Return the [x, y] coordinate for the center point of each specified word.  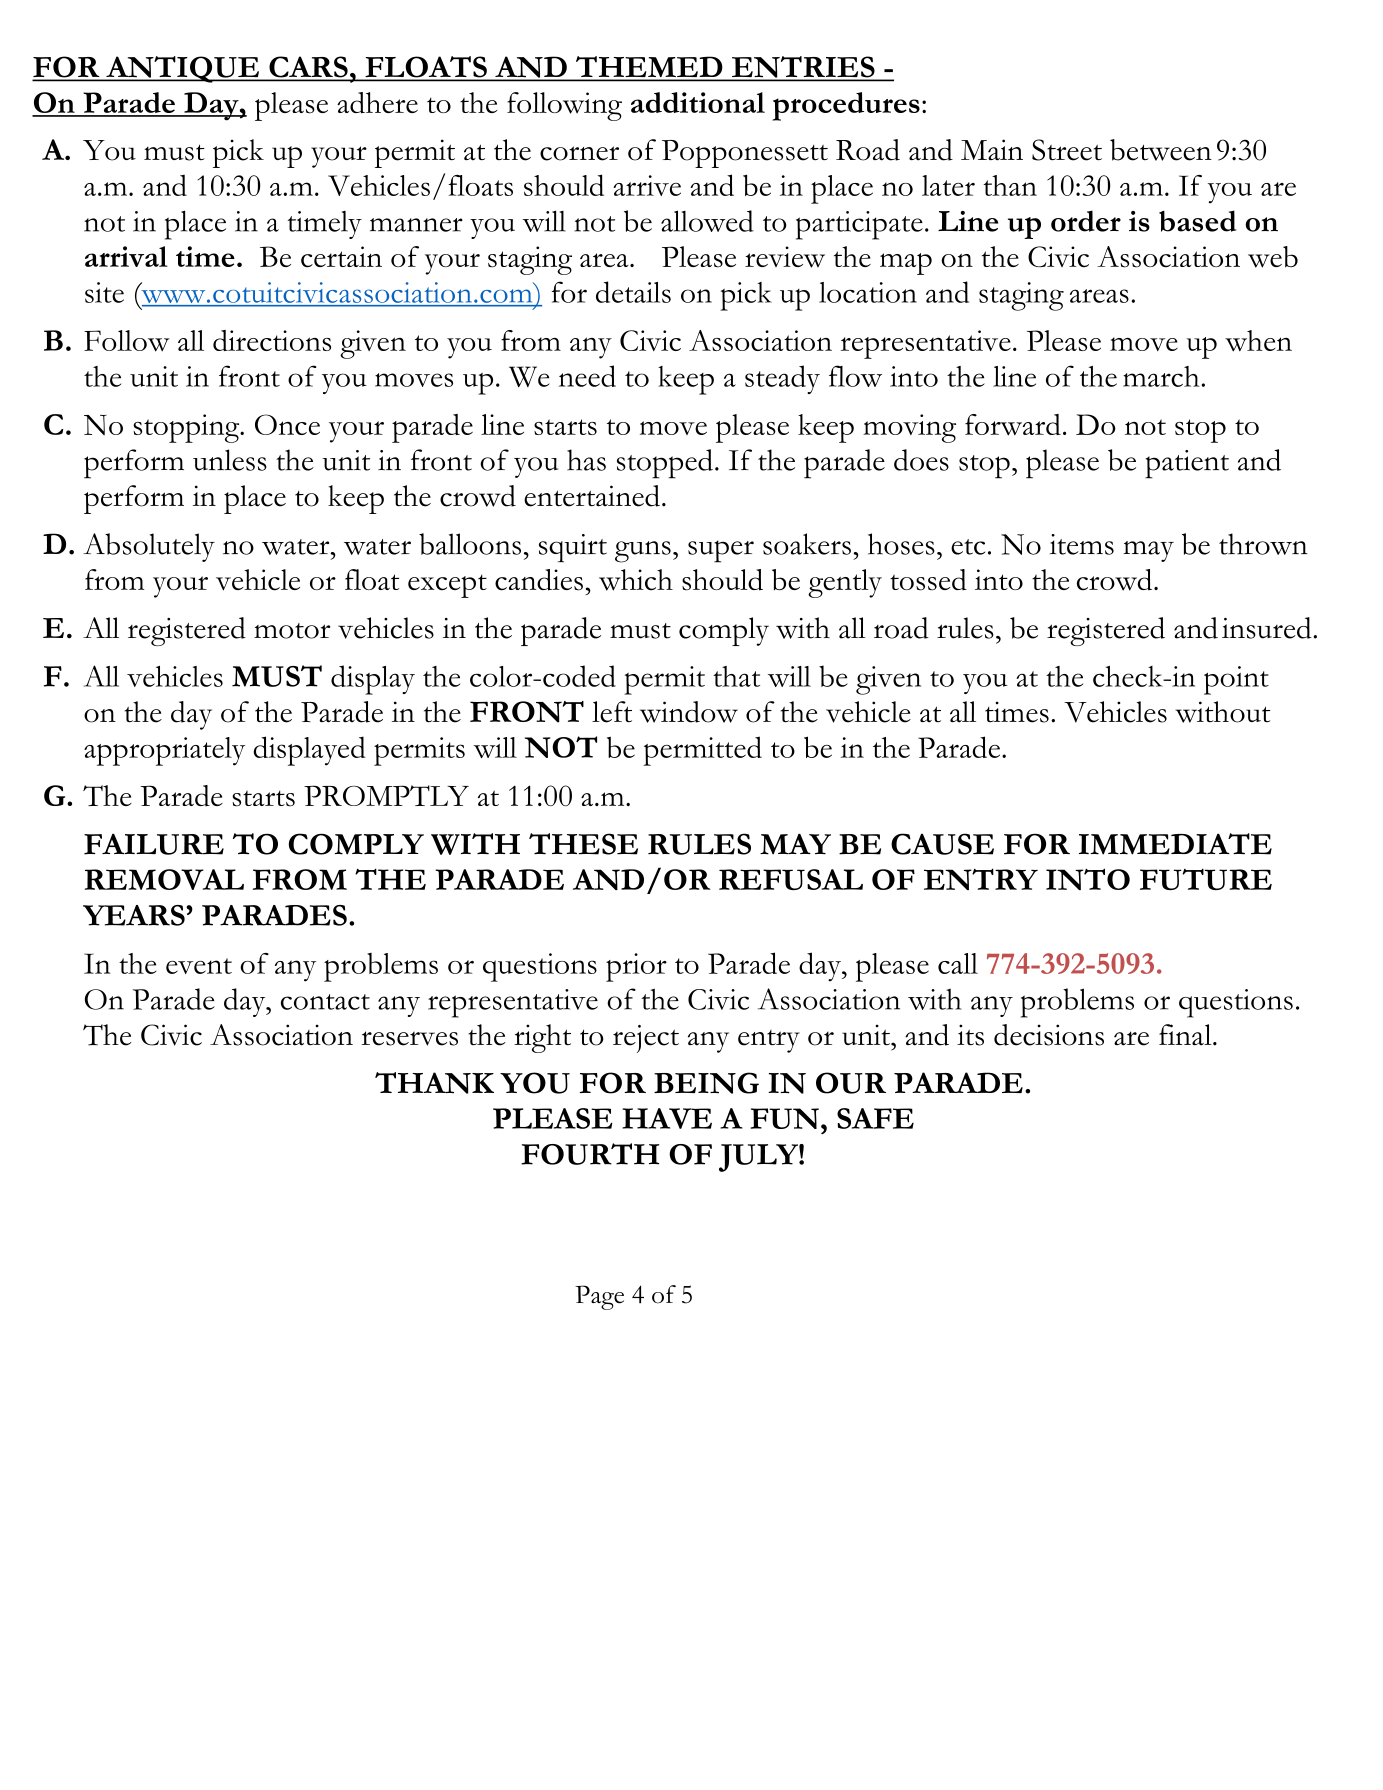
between [1161, 150]
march [1161, 376]
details [633, 292]
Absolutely [149, 547]
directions [272, 340]
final [1186, 1035]
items [1082, 544]
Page [599, 1297]
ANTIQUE [182, 69]
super [721, 551]
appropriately [164, 751]
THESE [583, 844]
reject [646, 1039]
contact [325, 1002]
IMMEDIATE [1175, 844]
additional [698, 102]
